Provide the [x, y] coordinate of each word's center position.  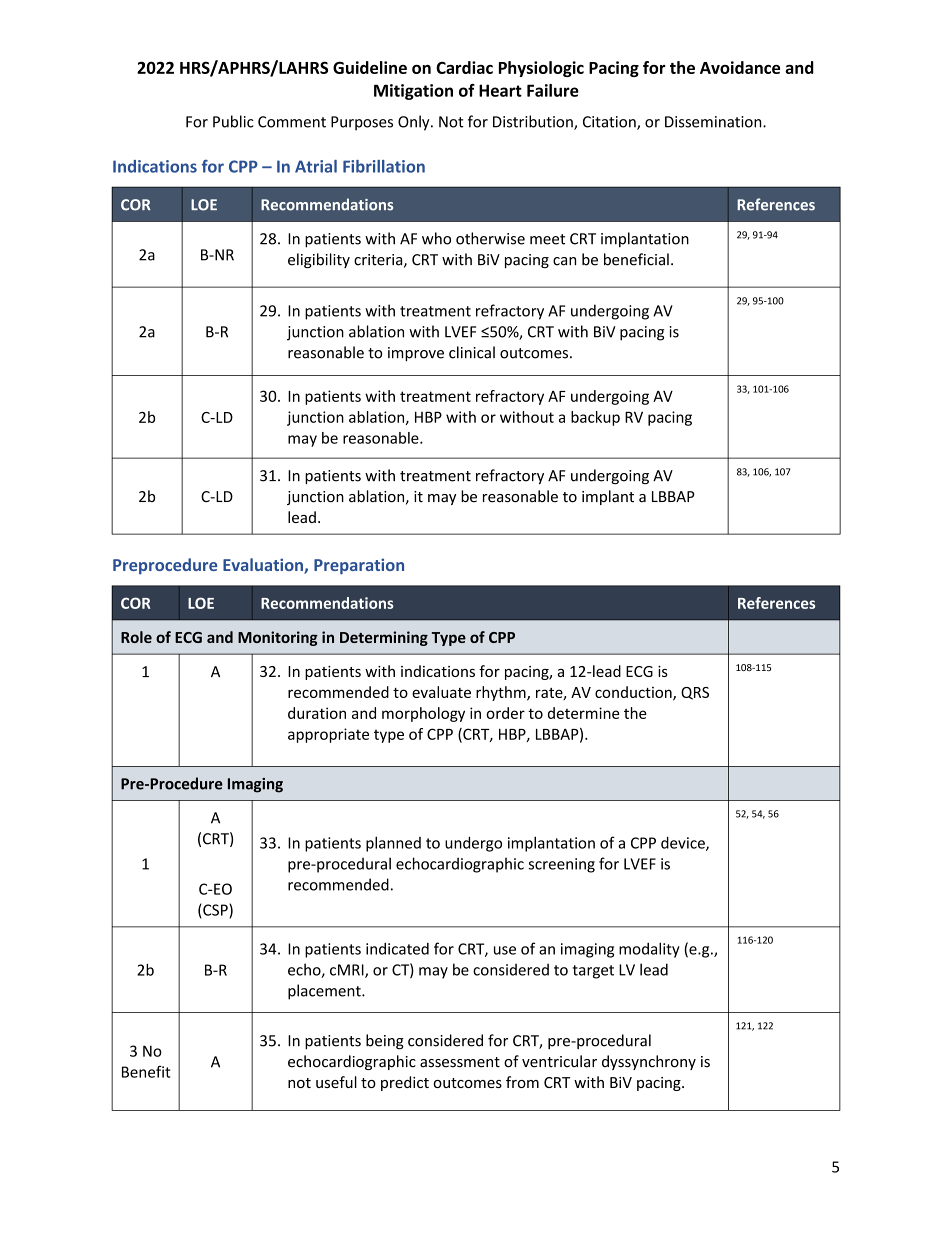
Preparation [359, 566]
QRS [695, 693]
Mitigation [413, 92]
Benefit [146, 1072]
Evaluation [264, 566]
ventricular [559, 1061]
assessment [460, 1062]
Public [233, 121]
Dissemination [714, 122]
